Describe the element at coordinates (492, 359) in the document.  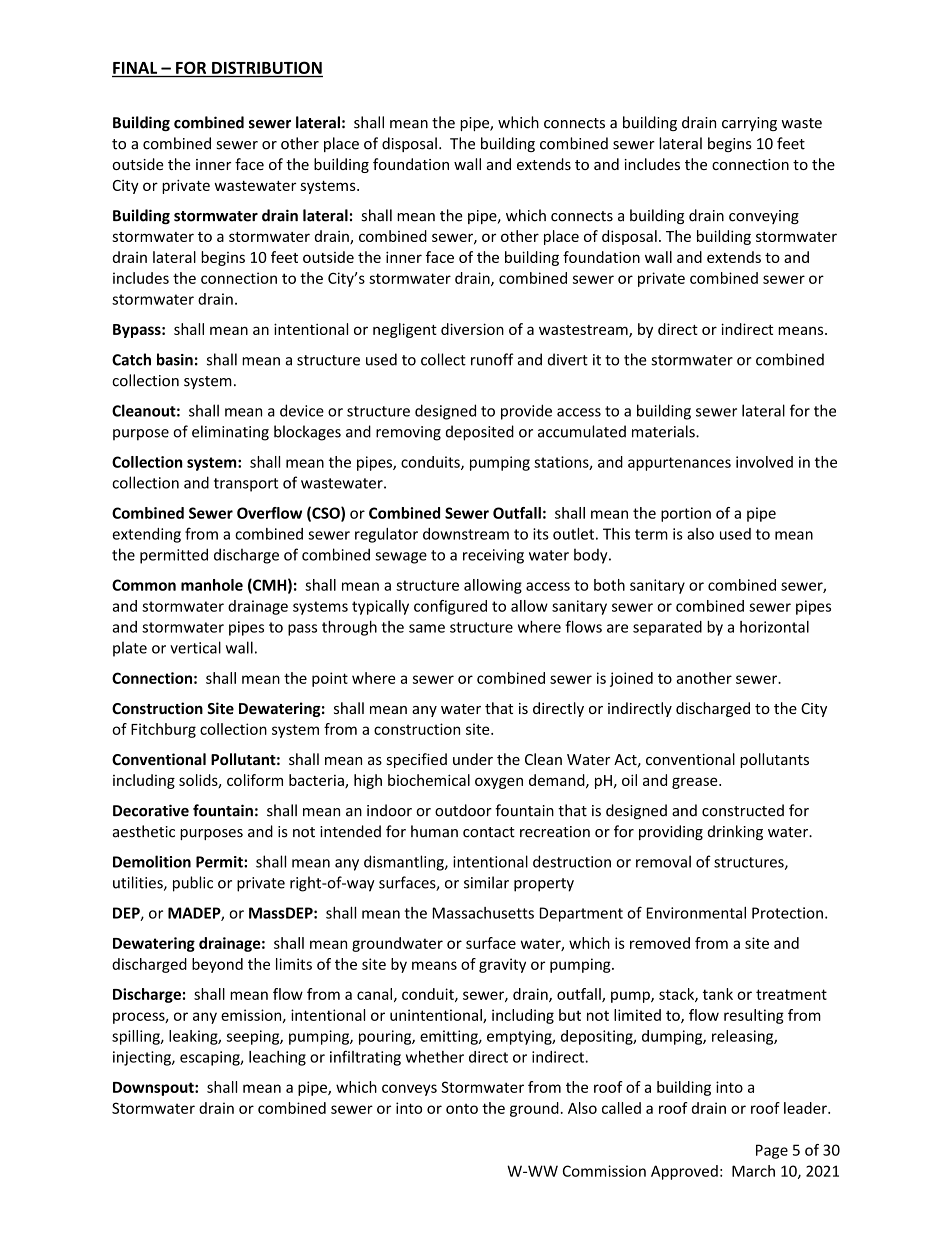
I see `runoff` at that location.
